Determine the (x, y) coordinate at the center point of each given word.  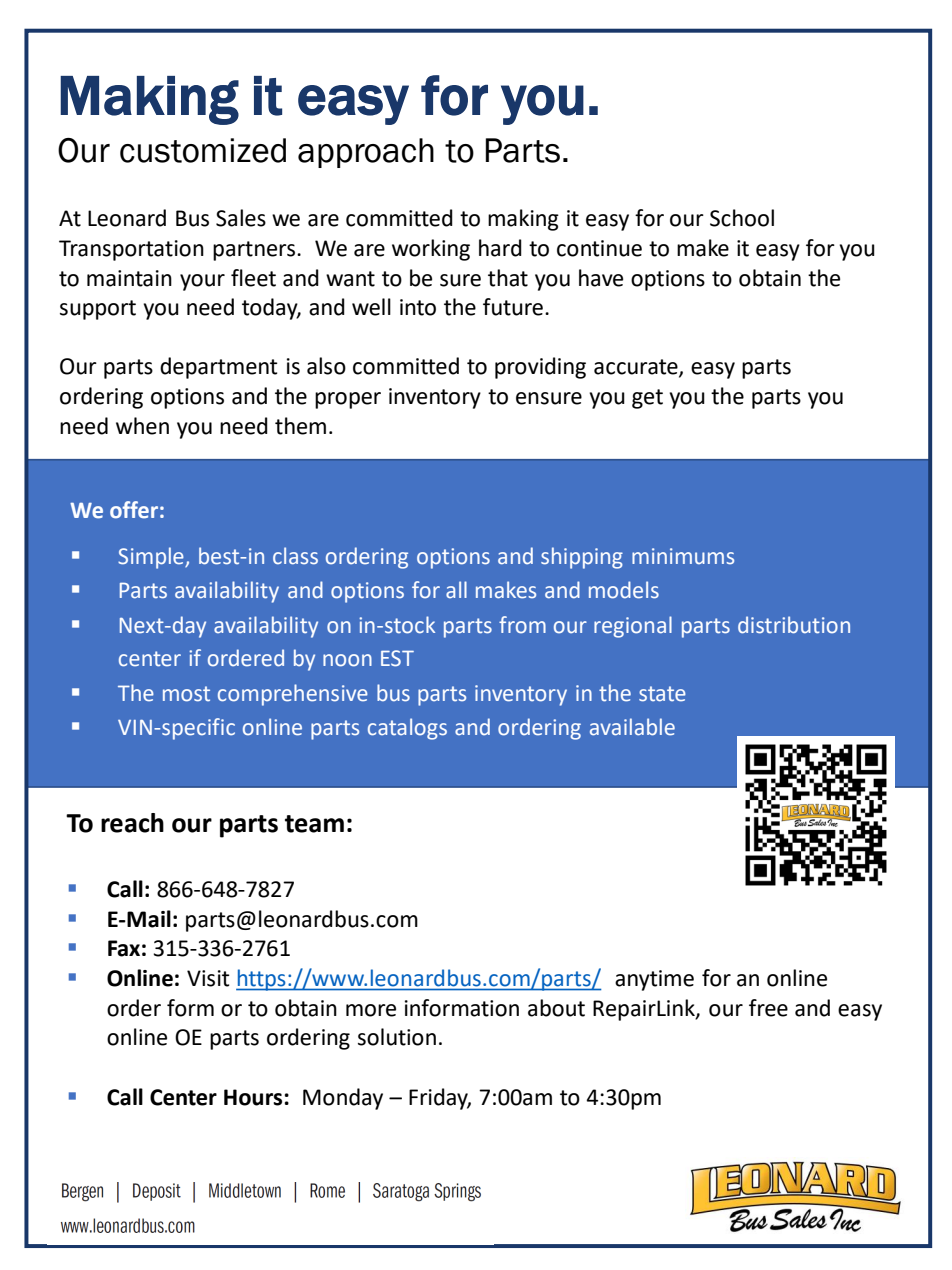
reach (132, 823)
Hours (253, 1097)
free (768, 1008)
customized (203, 150)
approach (366, 153)
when (142, 426)
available (632, 727)
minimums (683, 556)
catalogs (407, 729)
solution (397, 1037)
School (742, 218)
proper (348, 400)
